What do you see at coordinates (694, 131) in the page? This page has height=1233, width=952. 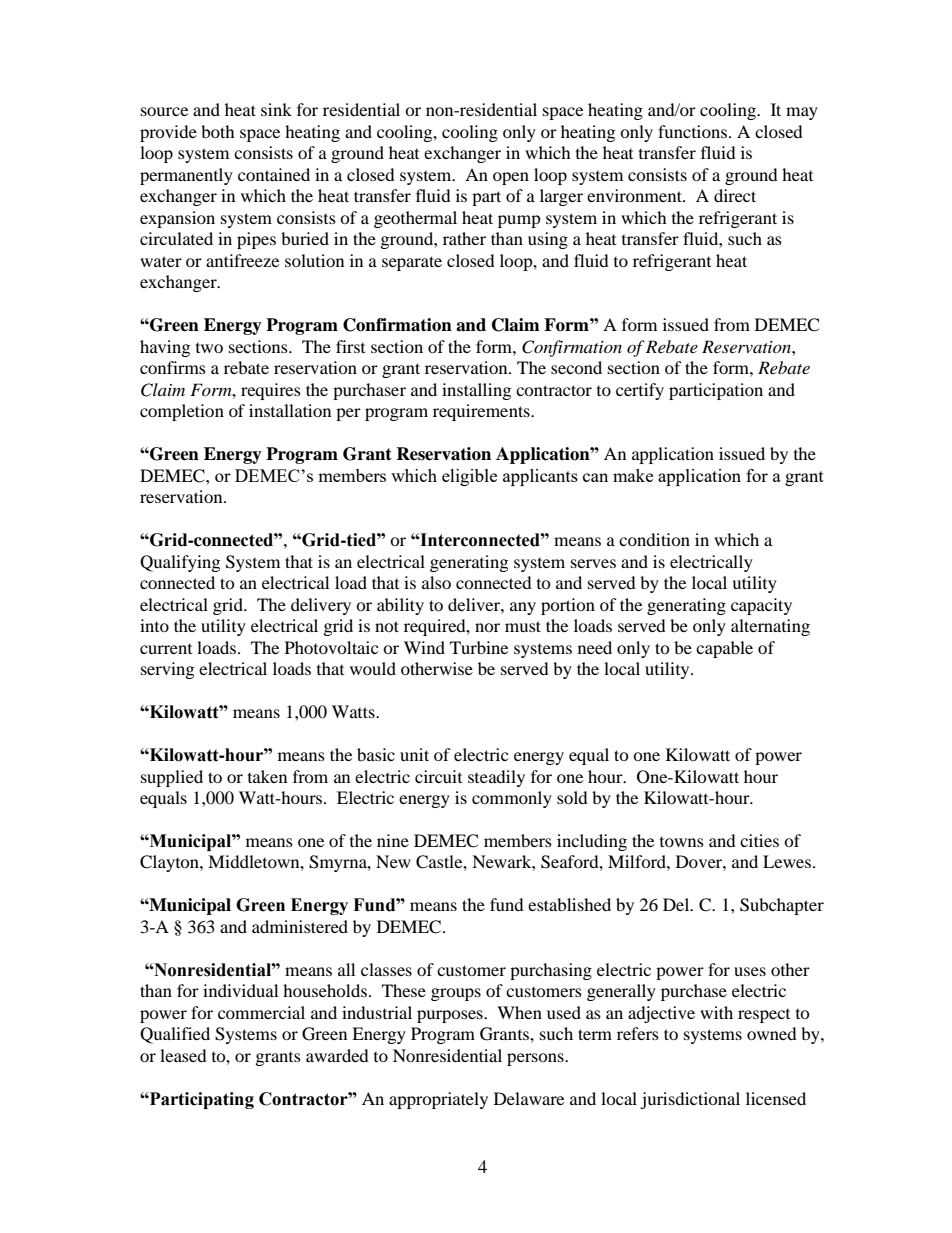 I see `functions` at bounding box center [694, 131].
